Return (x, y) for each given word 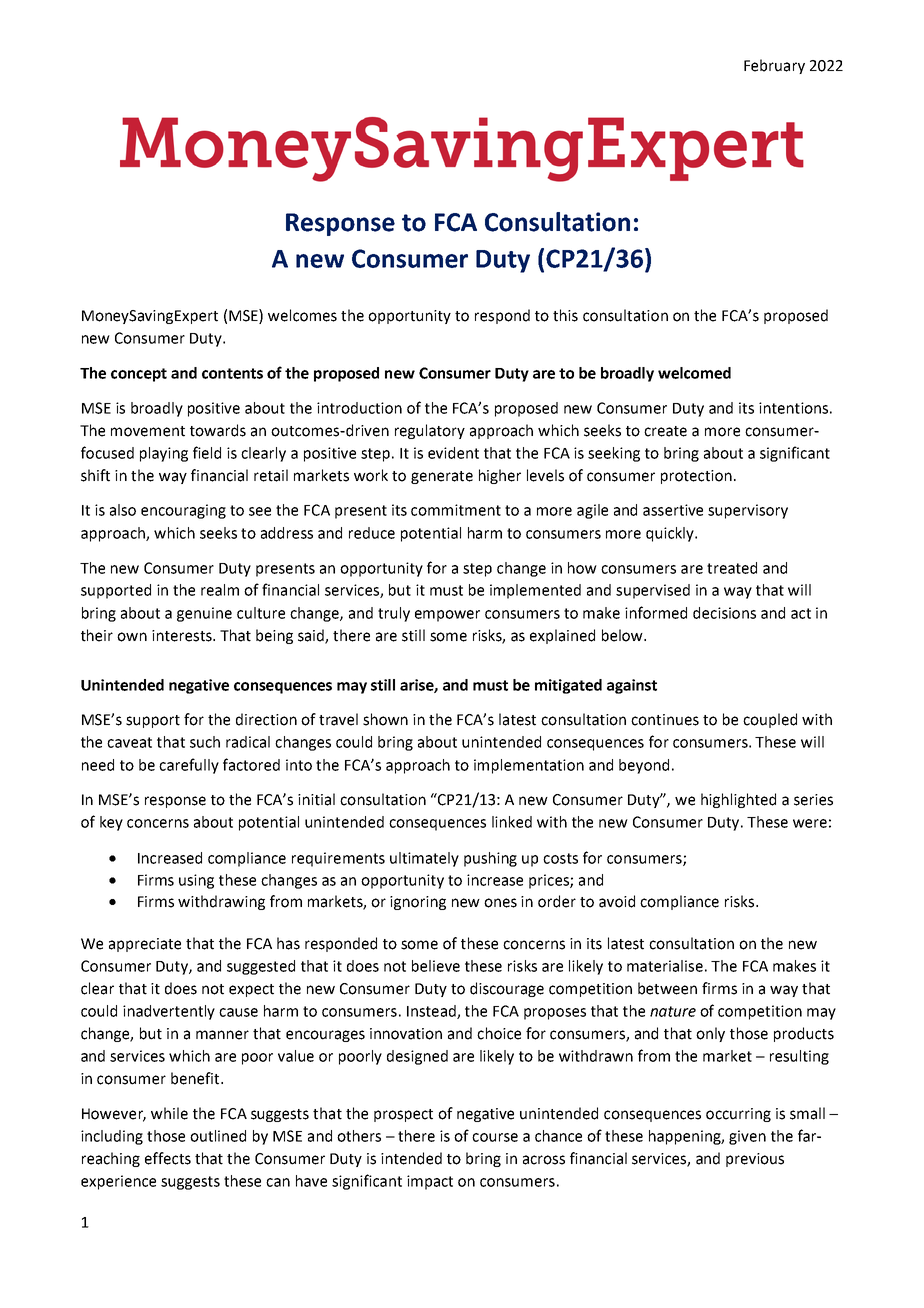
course (495, 1137)
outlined (218, 1136)
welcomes (302, 315)
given (747, 1137)
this (565, 315)
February (774, 66)
